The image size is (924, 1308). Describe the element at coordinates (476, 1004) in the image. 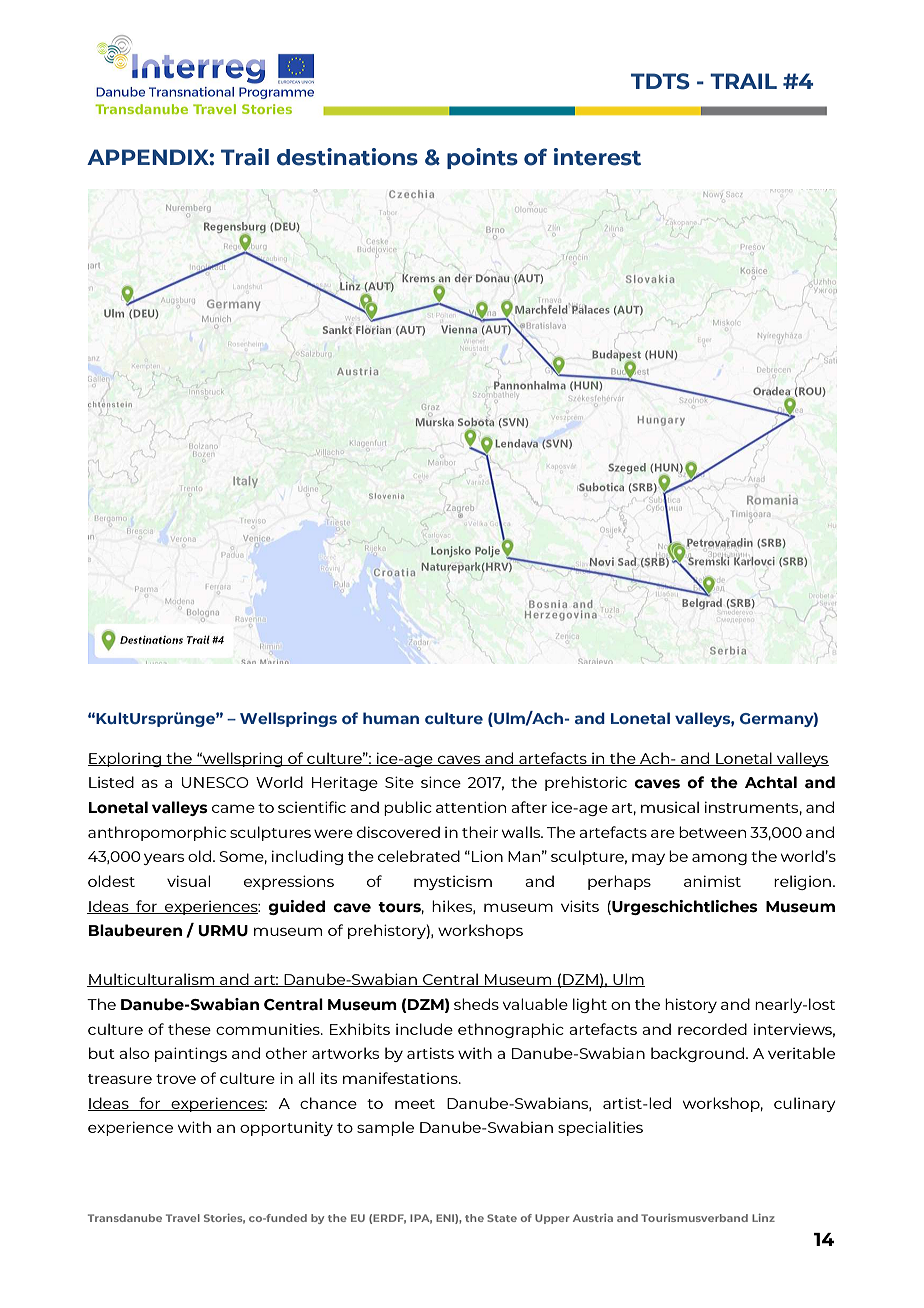

I see `sheds` at that location.
